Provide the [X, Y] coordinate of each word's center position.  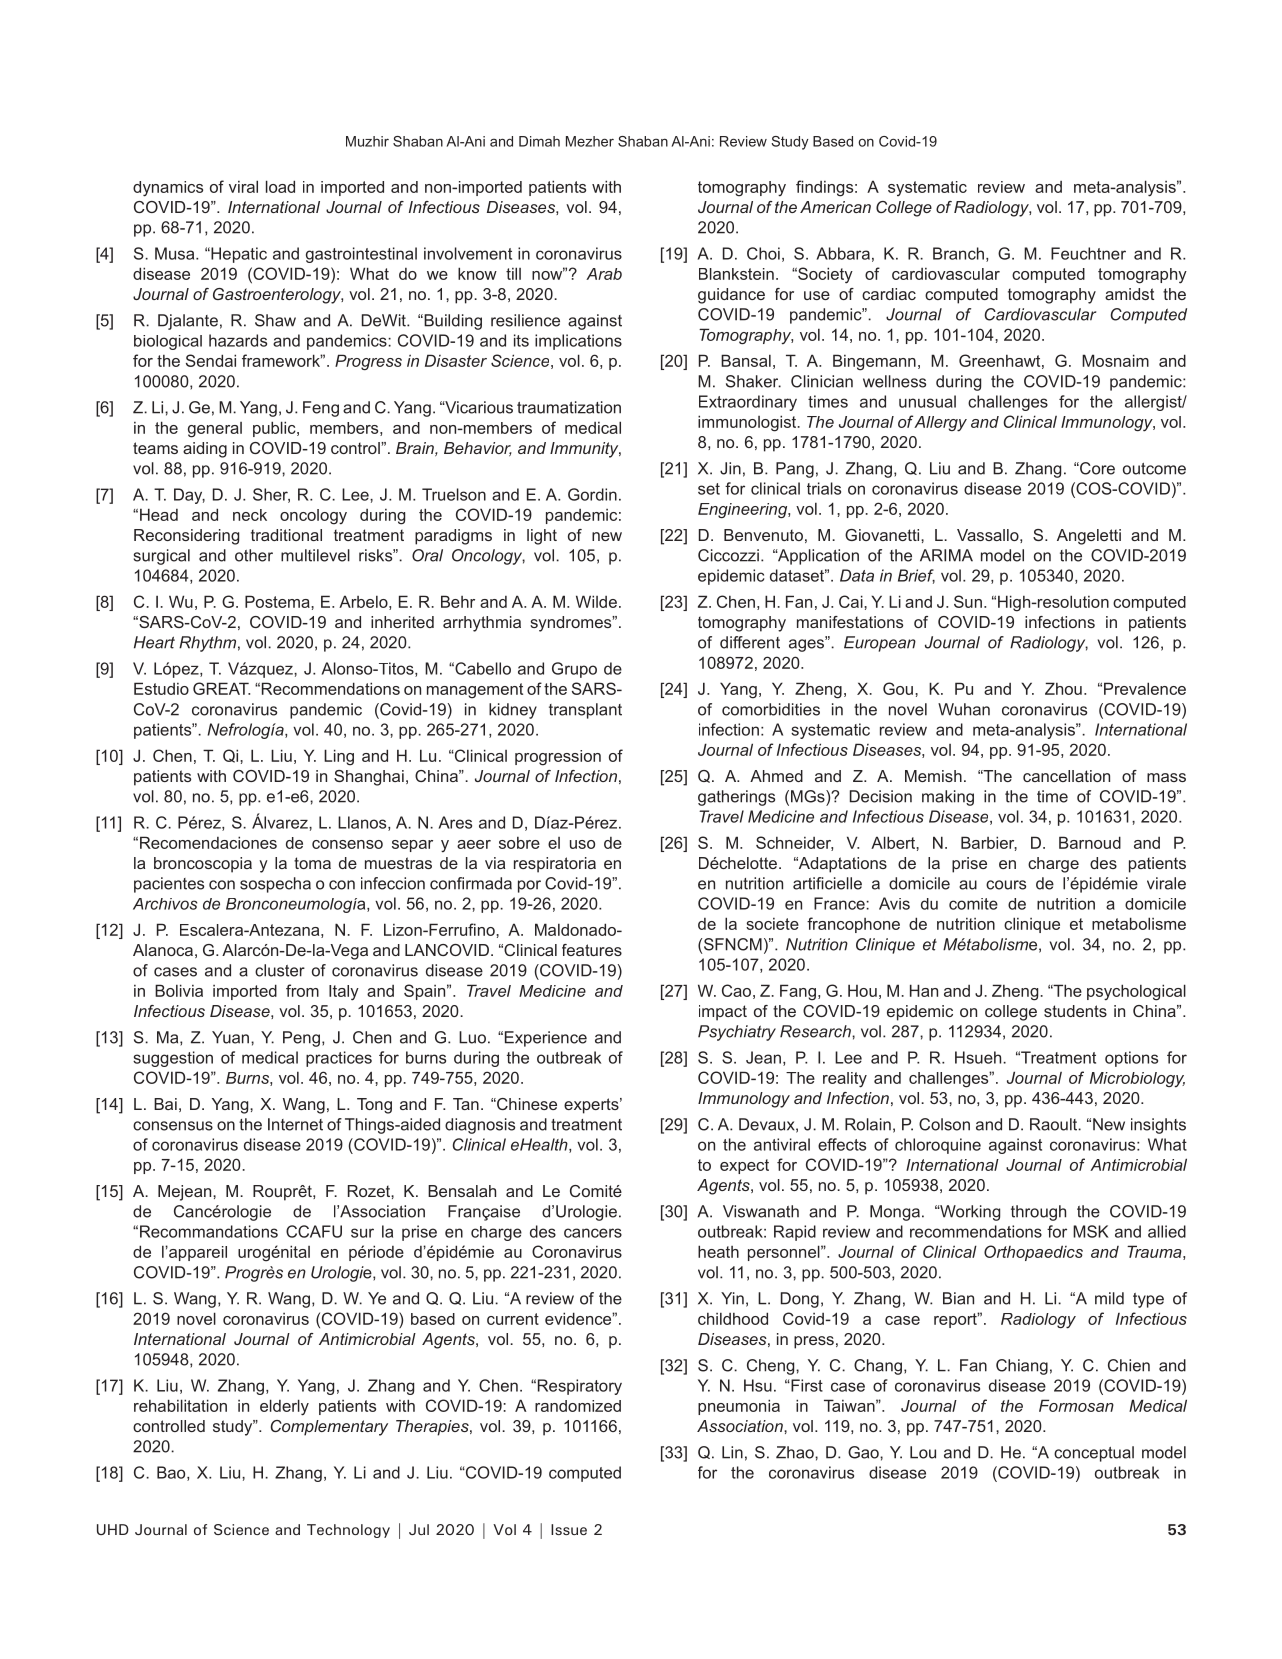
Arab [604, 274]
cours [1006, 885]
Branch [958, 253]
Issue [569, 1529]
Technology [348, 1531]
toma [312, 863]
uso [582, 844]
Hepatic [238, 255]
